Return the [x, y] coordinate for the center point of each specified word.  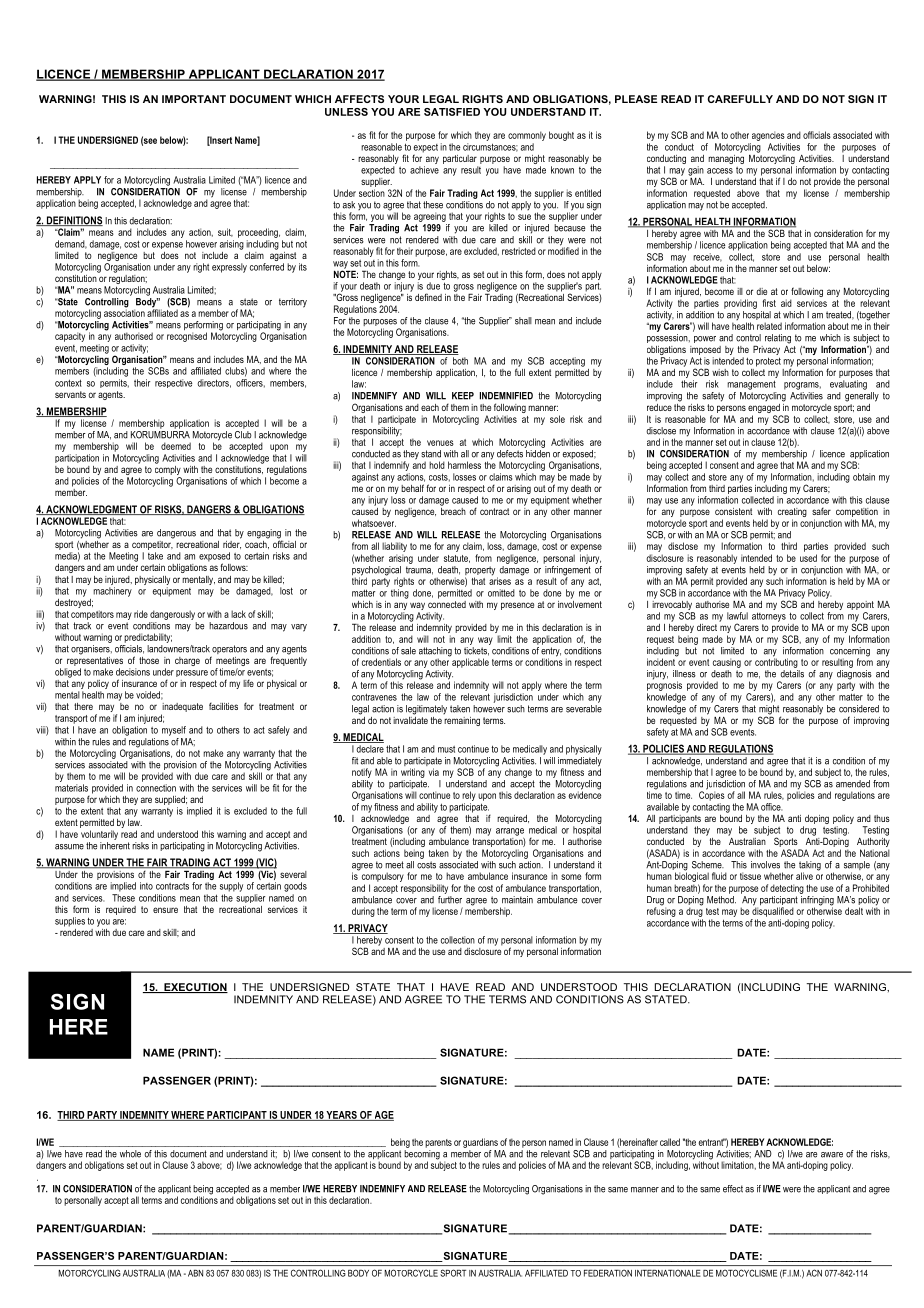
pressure [192, 673]
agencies [768, 136]
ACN [814, 1273]
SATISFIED [452, 112]
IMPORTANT [194, 99]
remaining [462, 721]
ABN [195, 1273]
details [792, 674]
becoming [422, 1156]
